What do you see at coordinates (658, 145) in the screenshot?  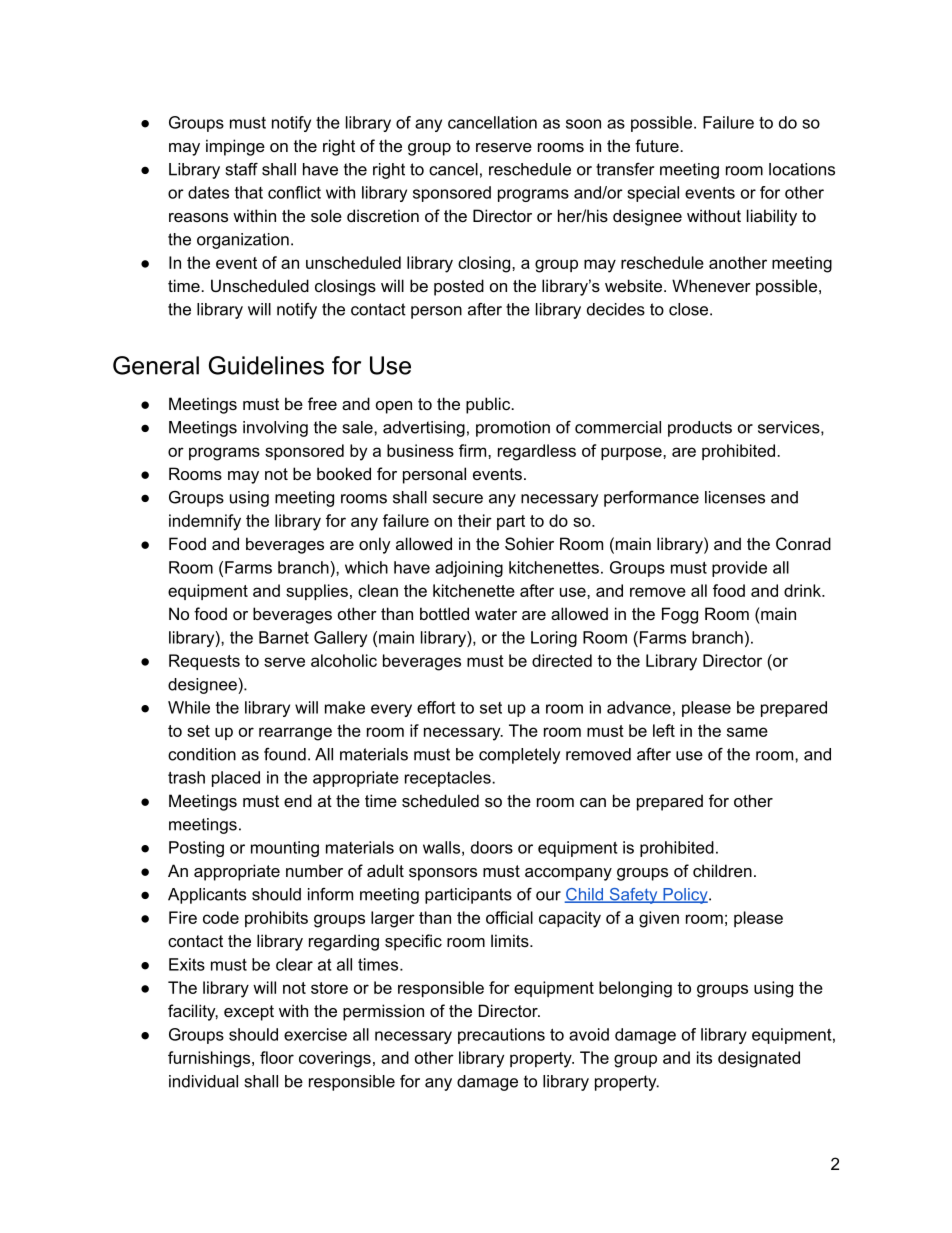 I see `future` at bounding box center [658, 145].
